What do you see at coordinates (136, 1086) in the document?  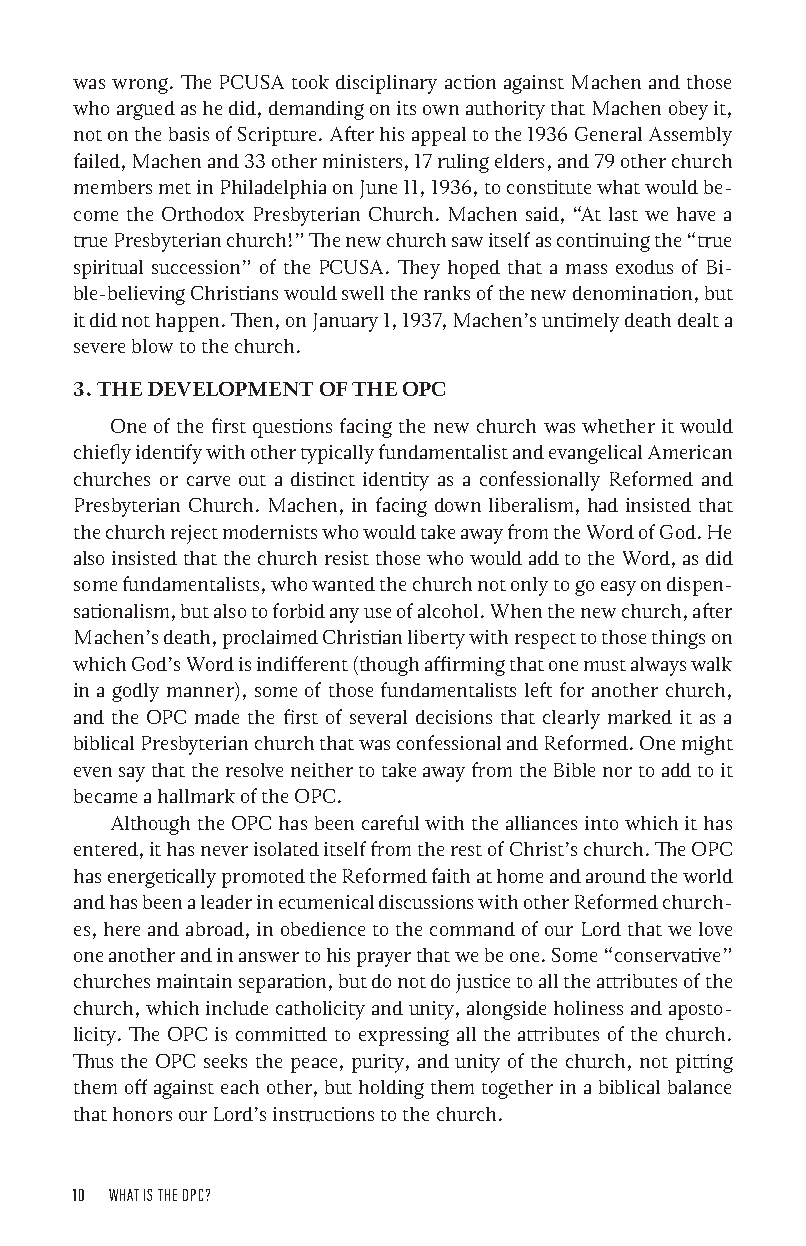 I see `off` at bounding box center [136, 1086].
